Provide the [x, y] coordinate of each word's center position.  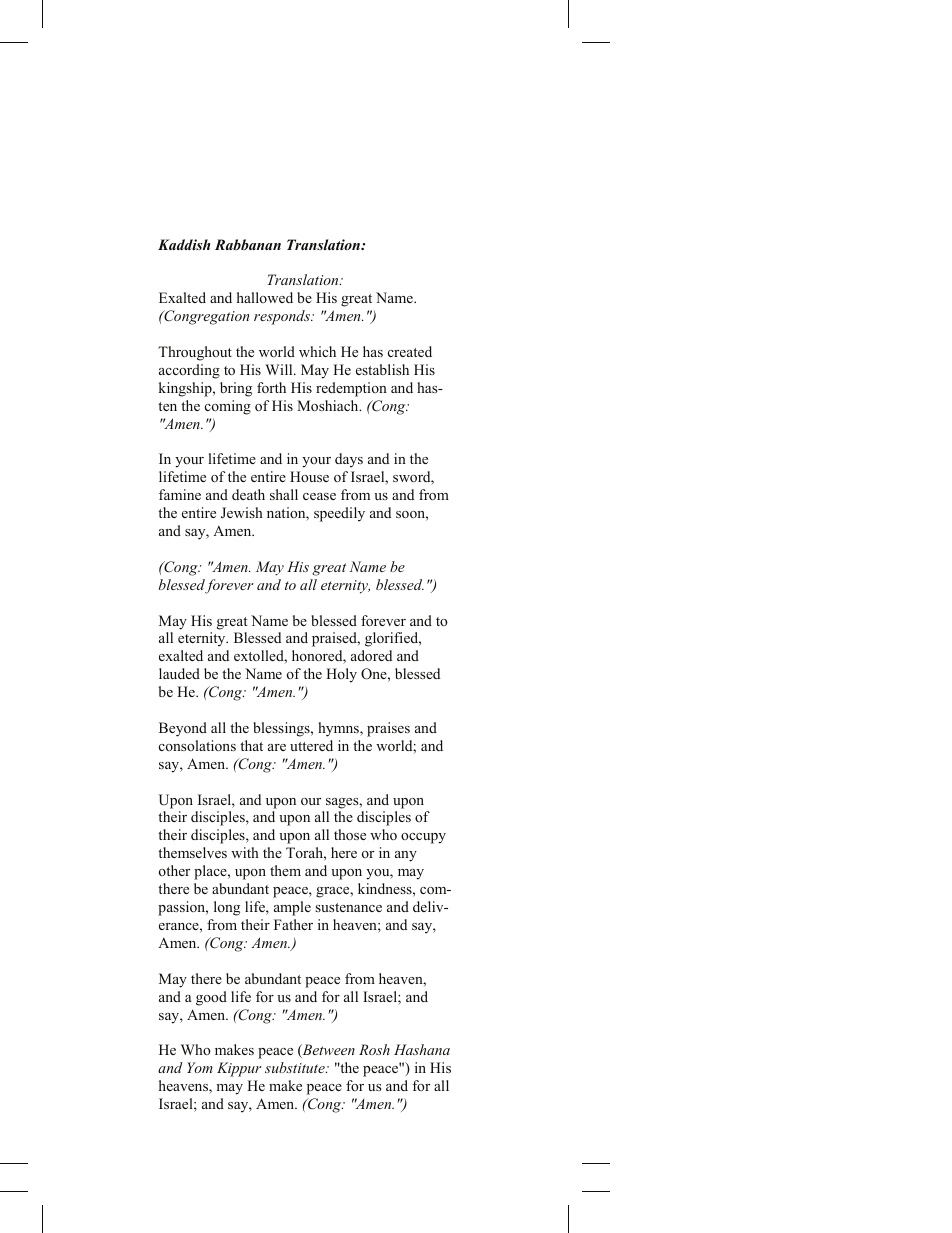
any [406, 856]
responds [283, 317]
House [309, 476]
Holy [341, 675]
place [211, 872]
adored [371, 655]
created [410, 351]
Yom [200, 1067]
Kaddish [184, 244]
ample [292, 908]
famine [180, 494]
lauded [179, 673]
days [349, 460]
